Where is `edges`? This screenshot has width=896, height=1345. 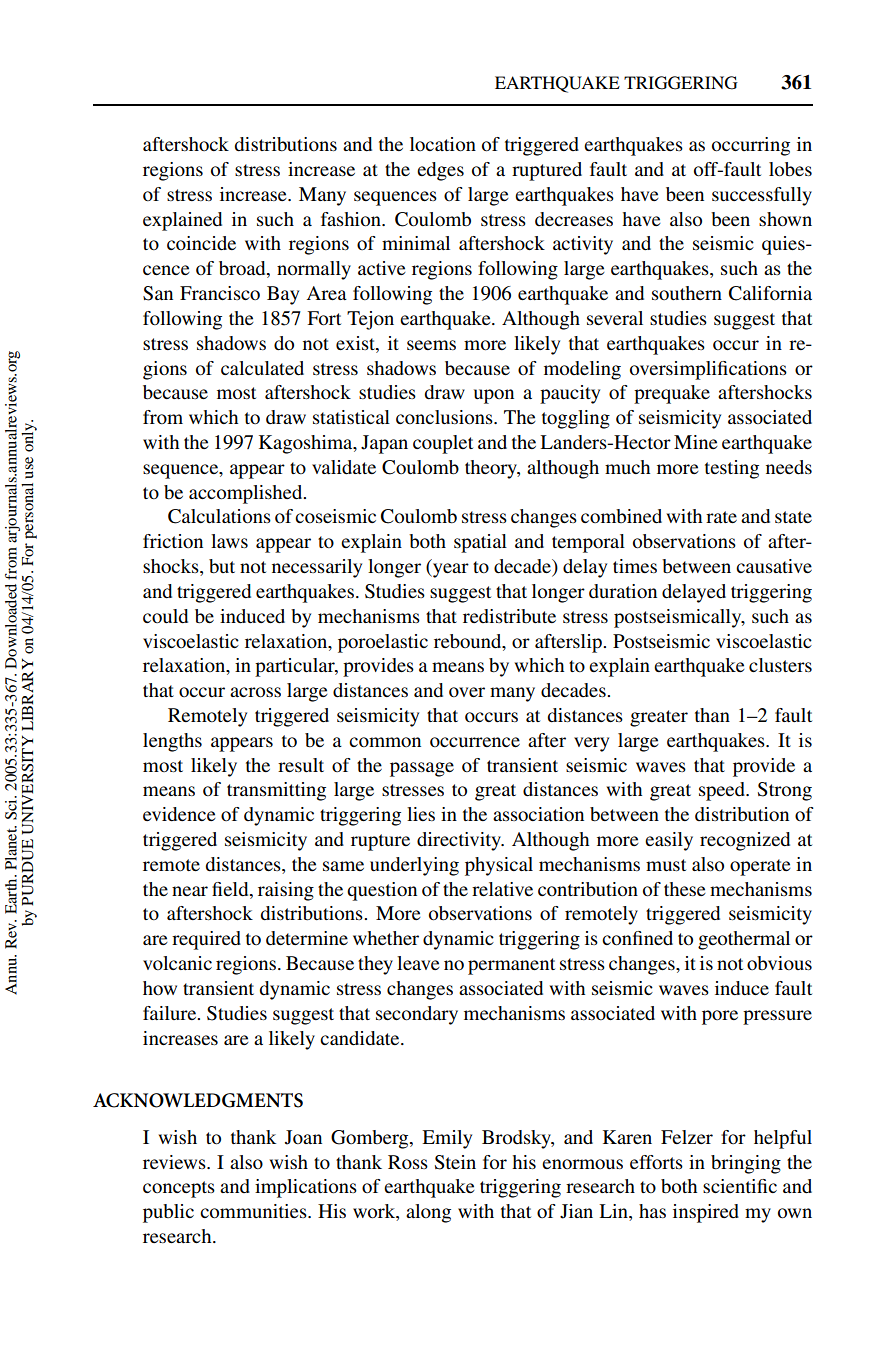
edges is located at coordinates (440, 171).
